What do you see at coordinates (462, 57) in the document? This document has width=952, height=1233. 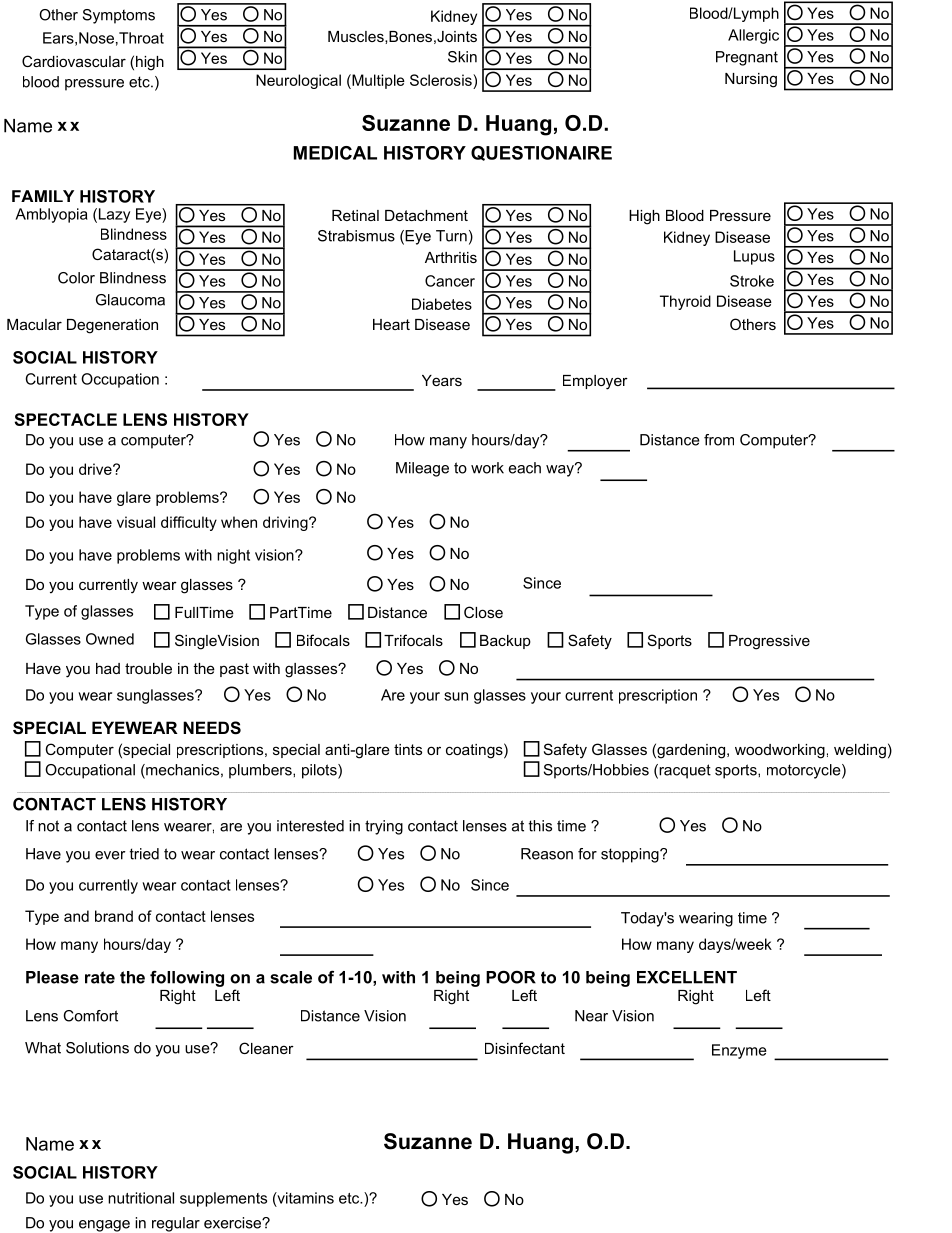 I see `Skin` at bounding box center [462, 57].
